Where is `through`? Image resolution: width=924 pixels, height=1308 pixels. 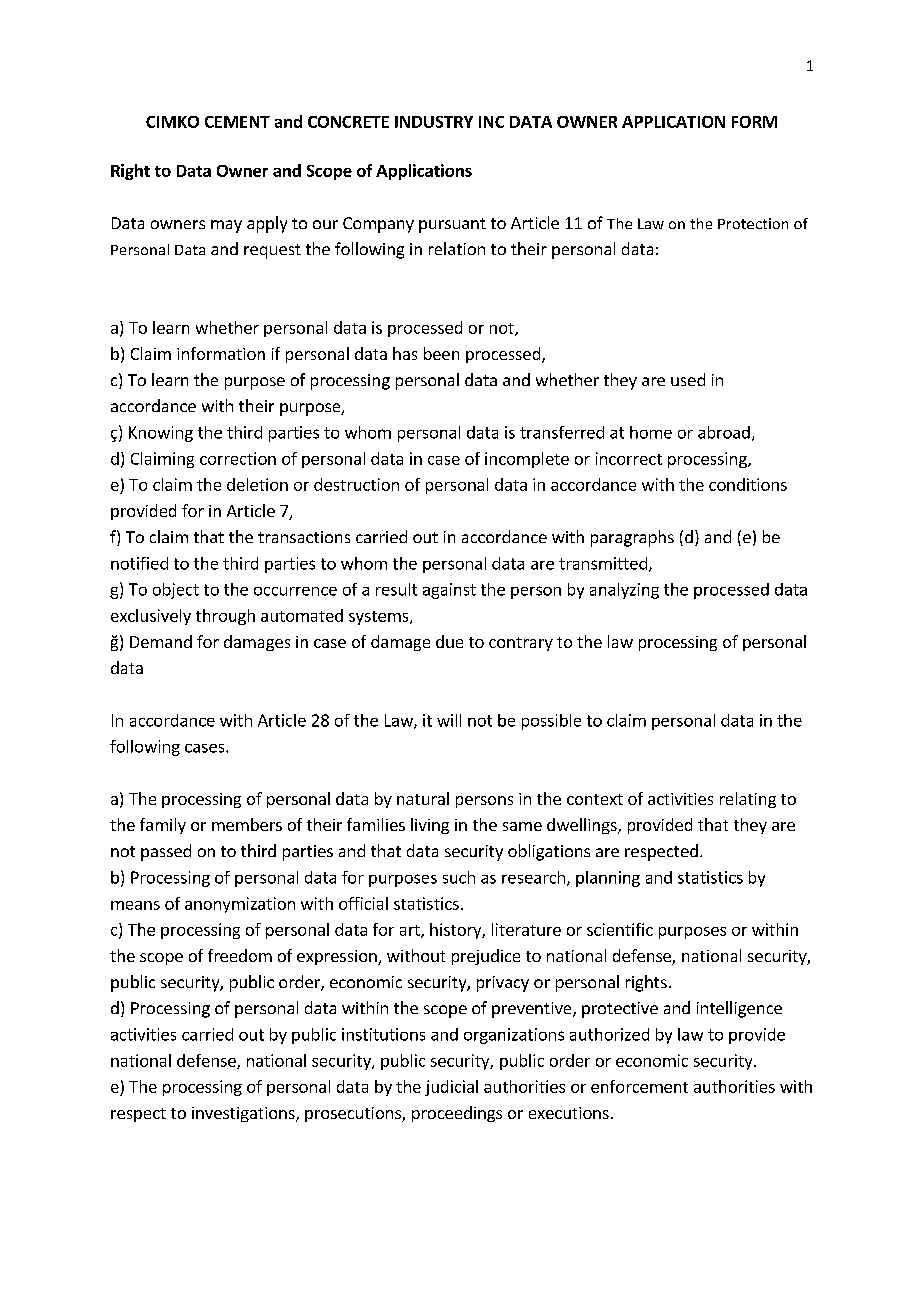 through is located at coordinates (225, 617).
